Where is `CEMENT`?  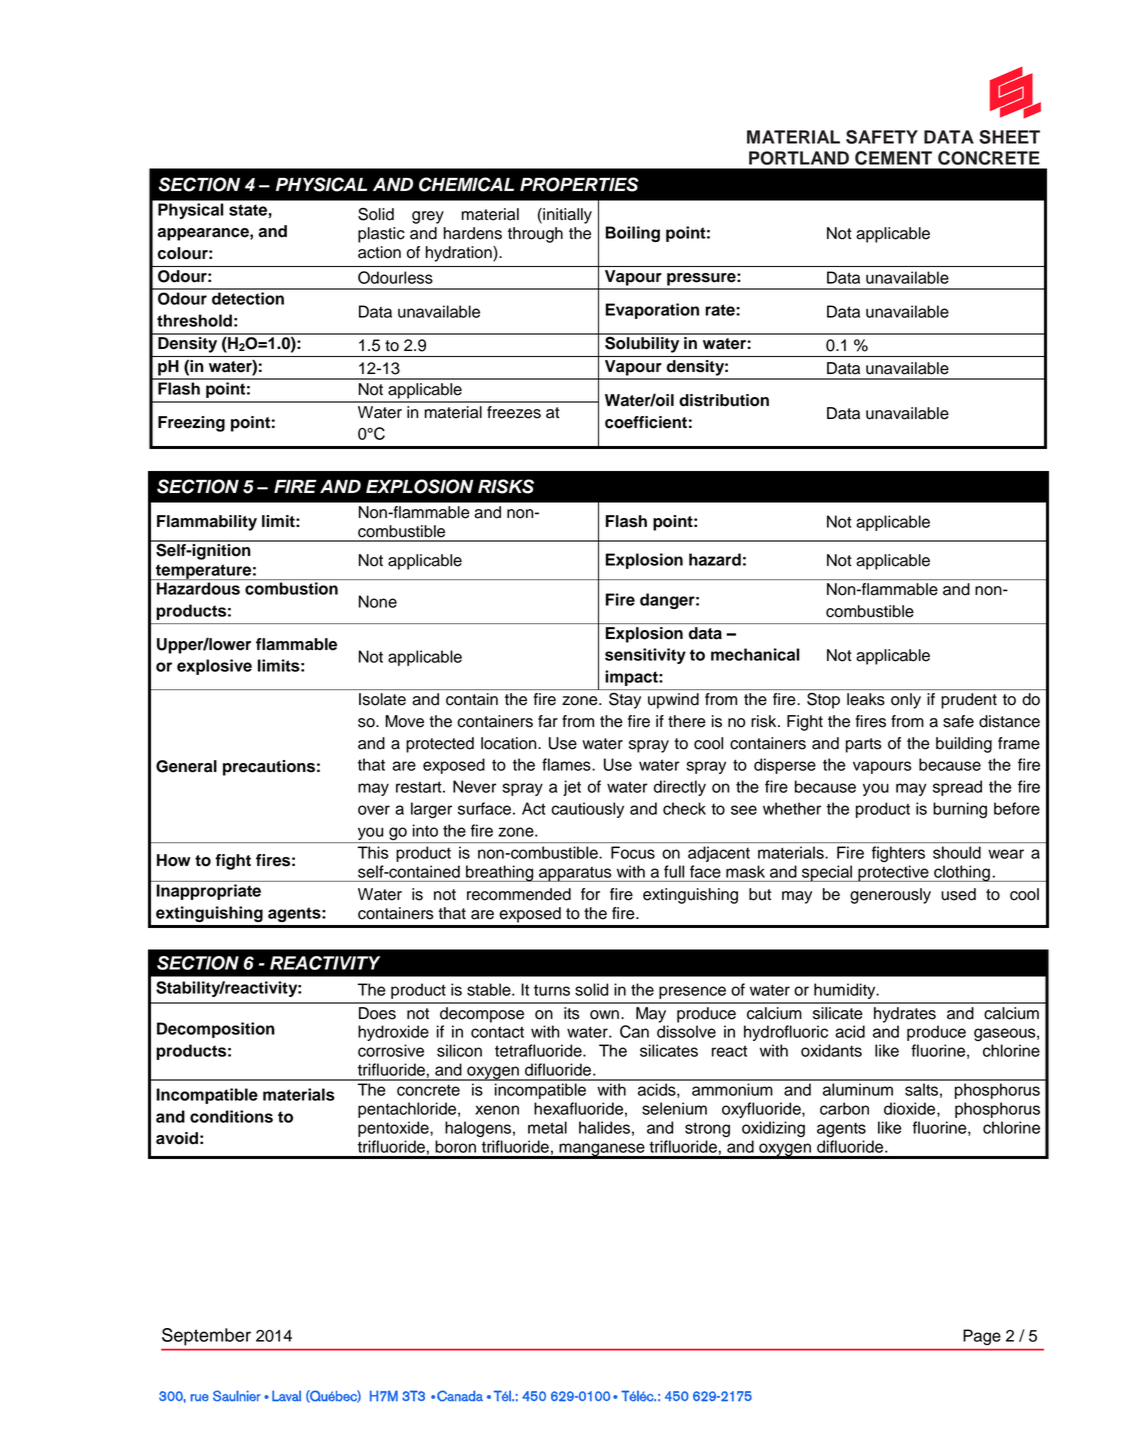
CEMENT is located at coordinates (893, 158).
